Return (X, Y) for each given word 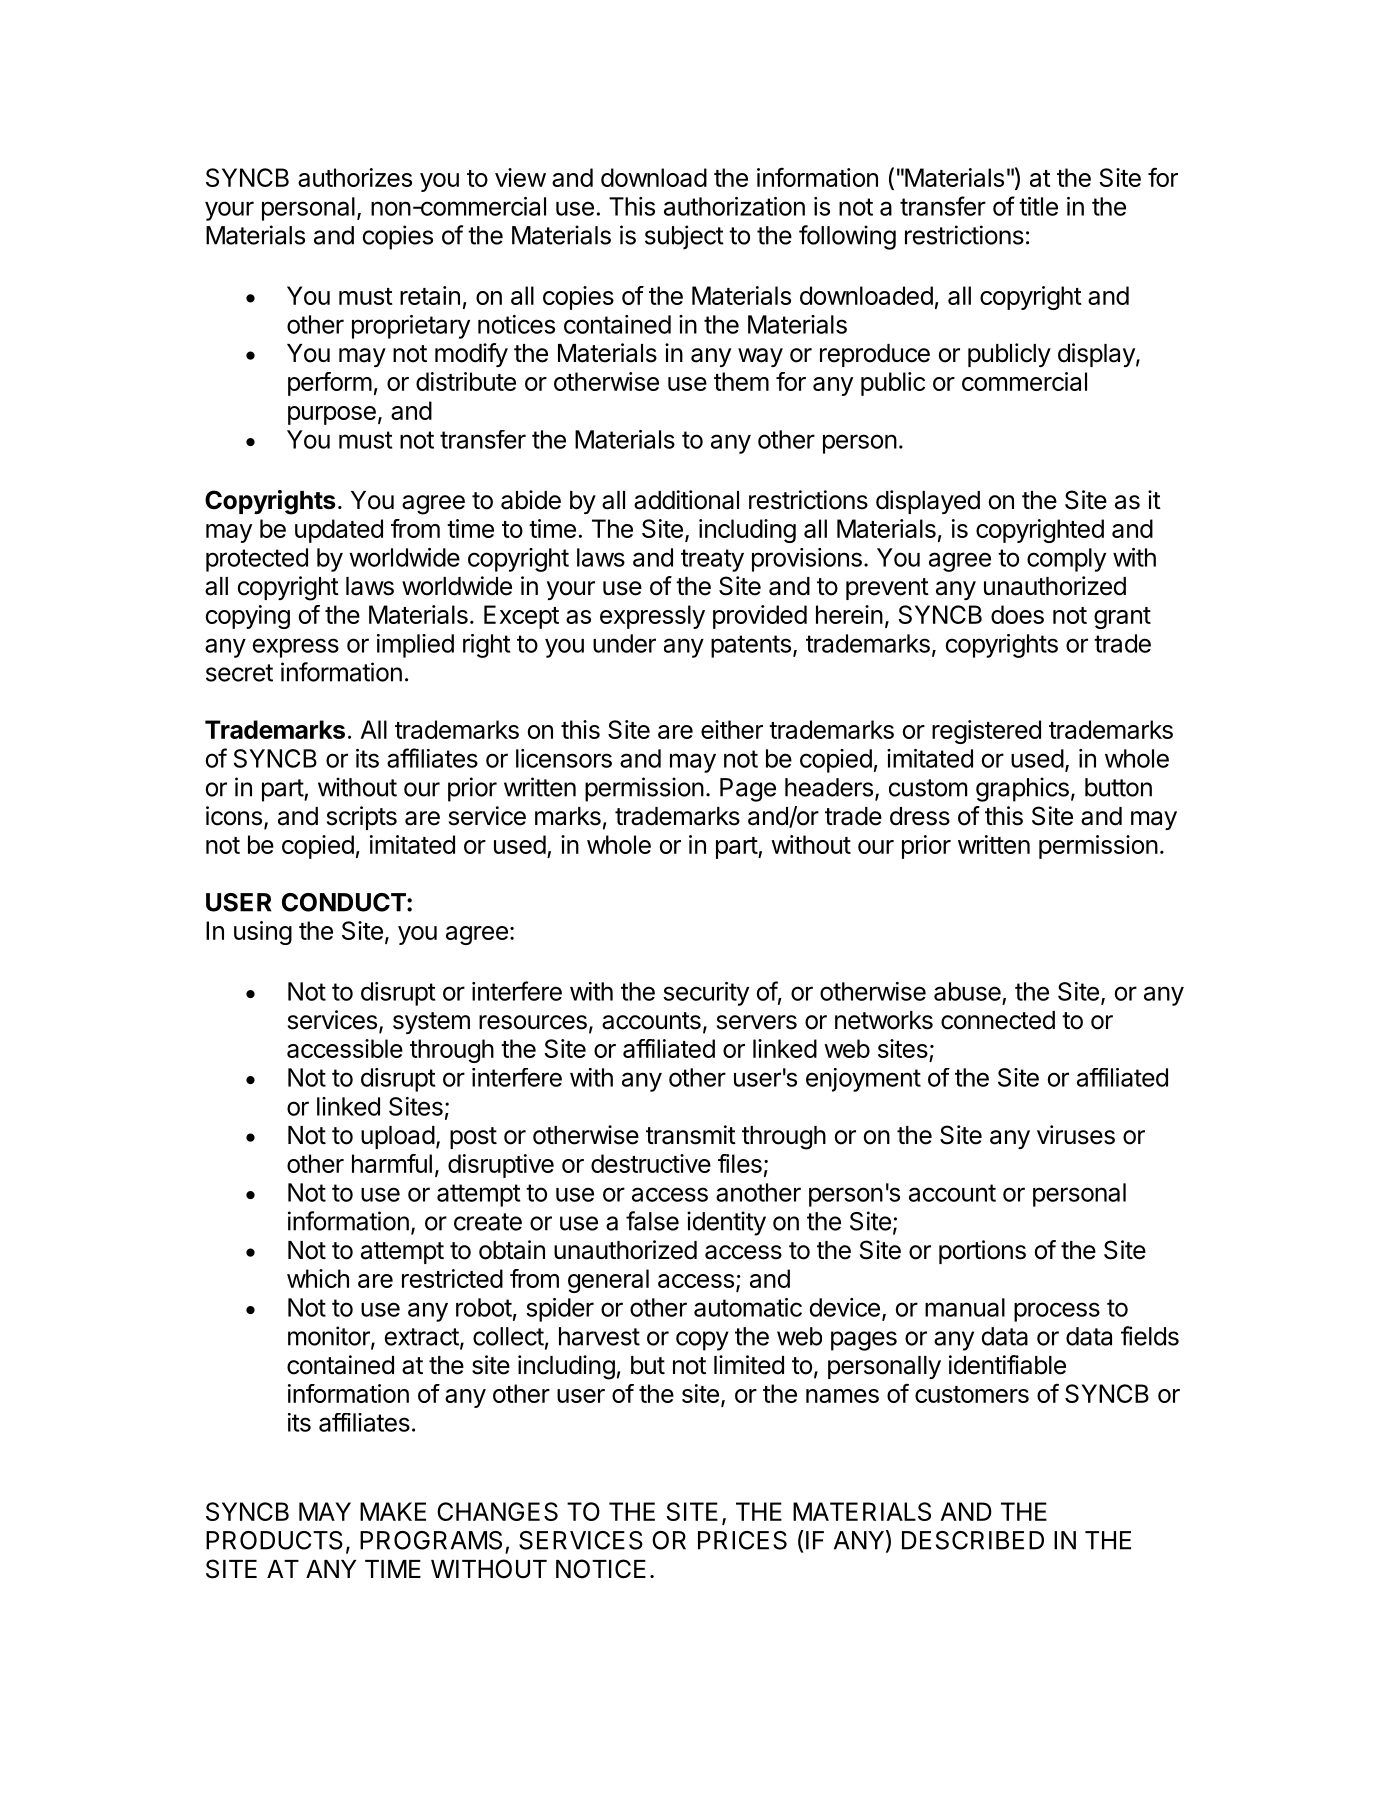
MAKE (393, 1511)
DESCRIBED (973, 1540)
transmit (691, 1135)
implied (415, 646)
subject (684, 237)
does (1017, 614)
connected (998, 1020)
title (1038, 206)
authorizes (355, 177)
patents (751, 646)
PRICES (742, 1540)
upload (398, 1137)
